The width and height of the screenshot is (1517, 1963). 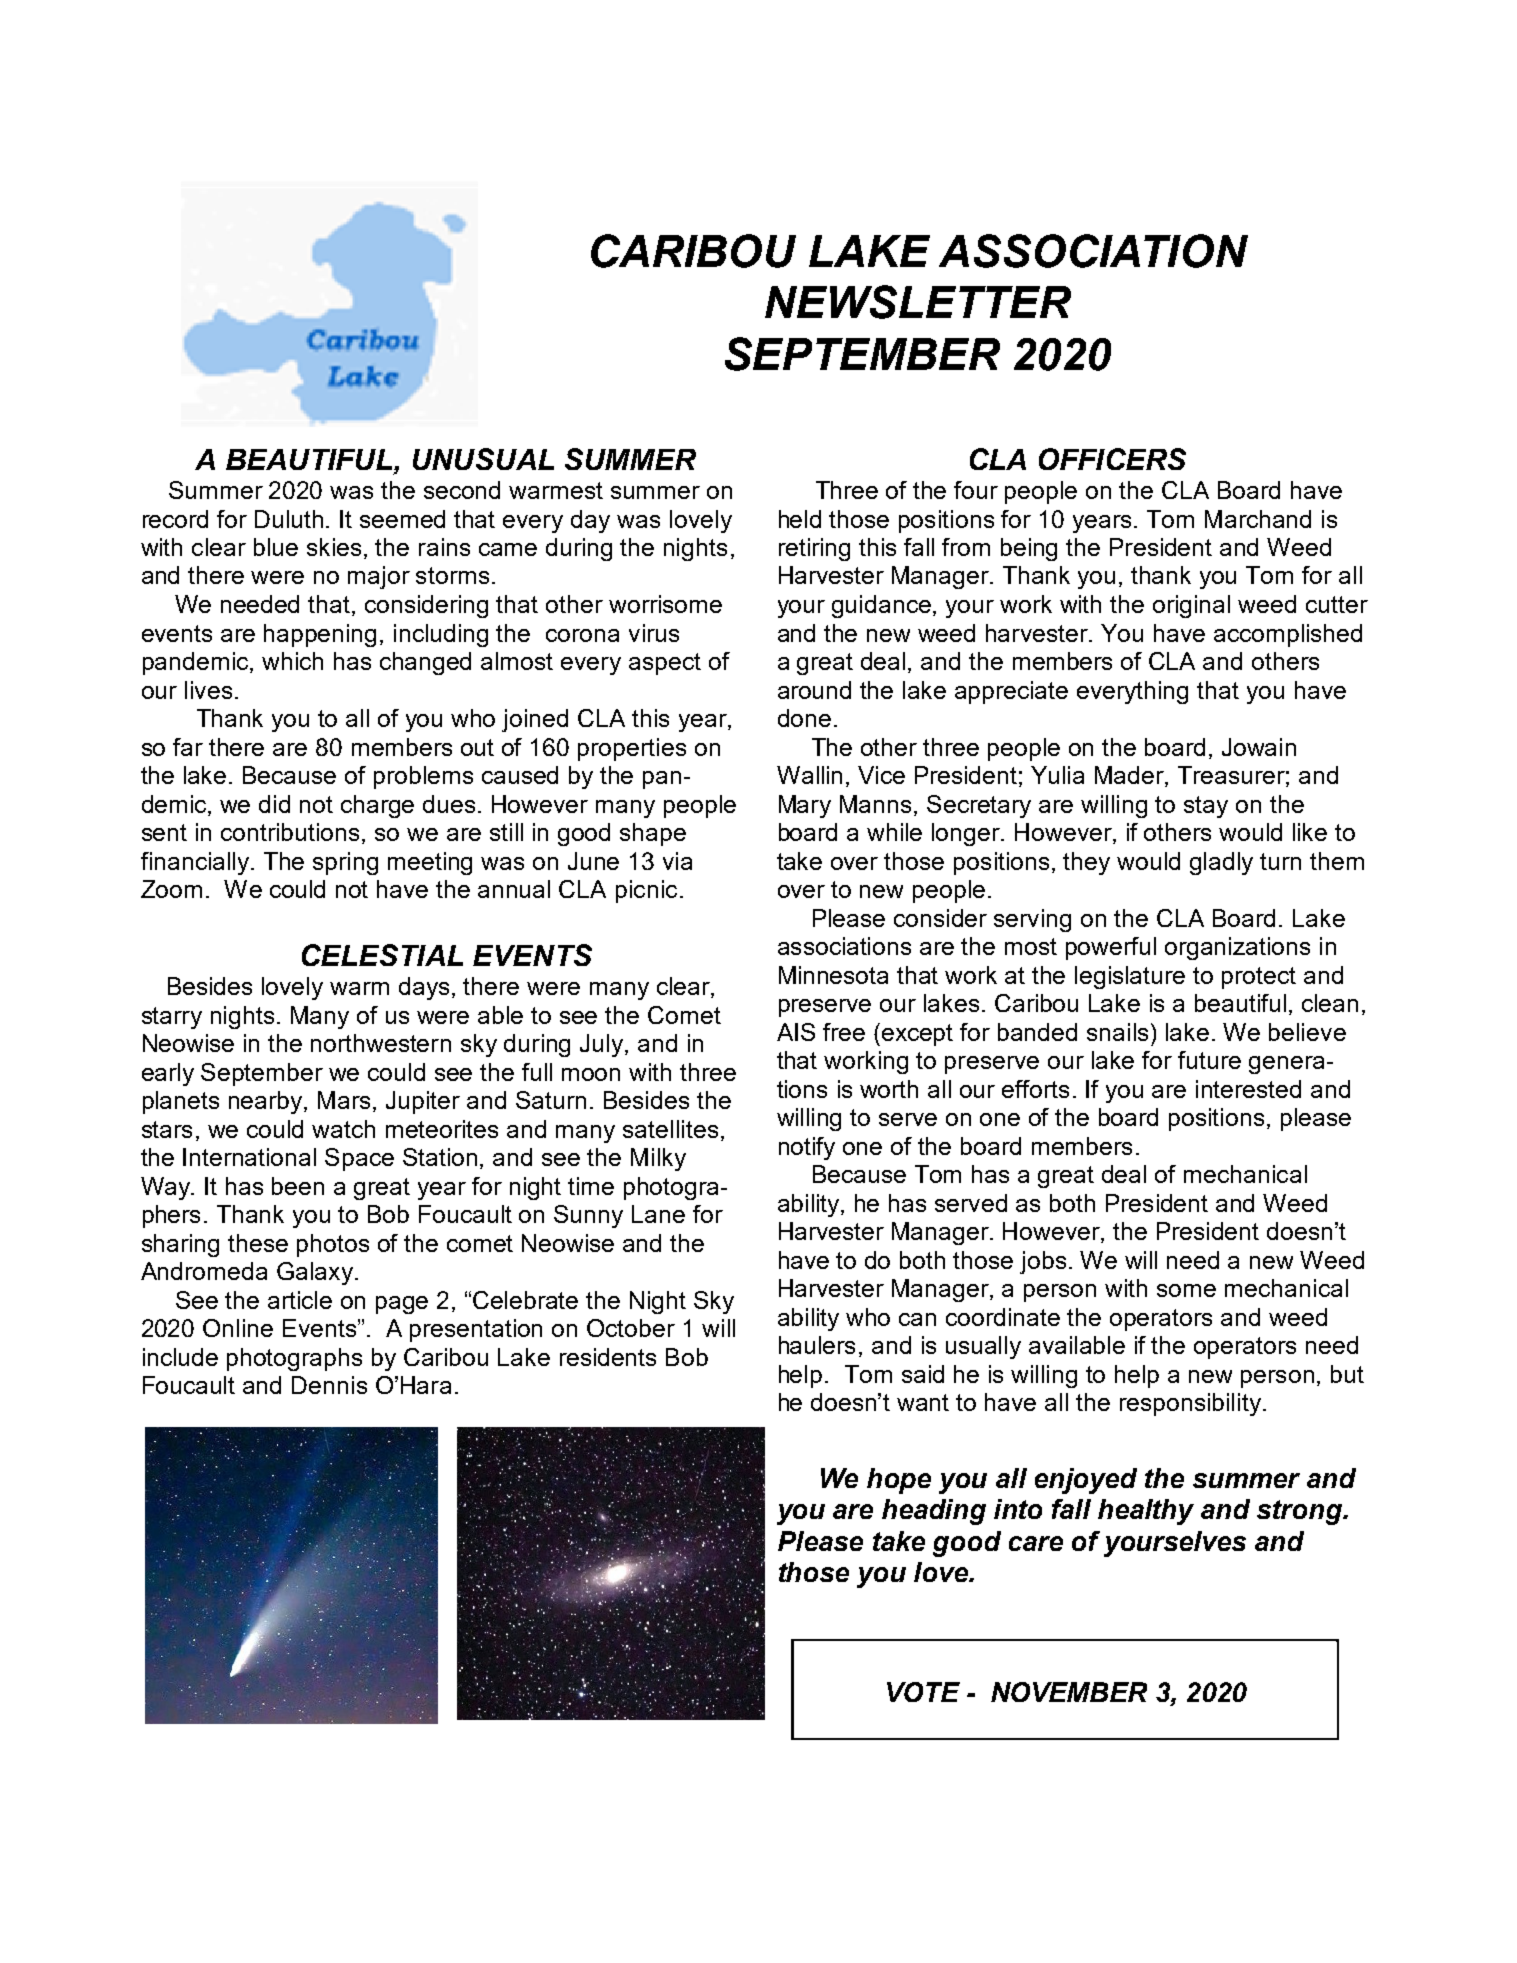 What do you see at coordinates (483, 459) in the screenshot?
I see `UNUSUAL` at bounding box center [483, 459].
